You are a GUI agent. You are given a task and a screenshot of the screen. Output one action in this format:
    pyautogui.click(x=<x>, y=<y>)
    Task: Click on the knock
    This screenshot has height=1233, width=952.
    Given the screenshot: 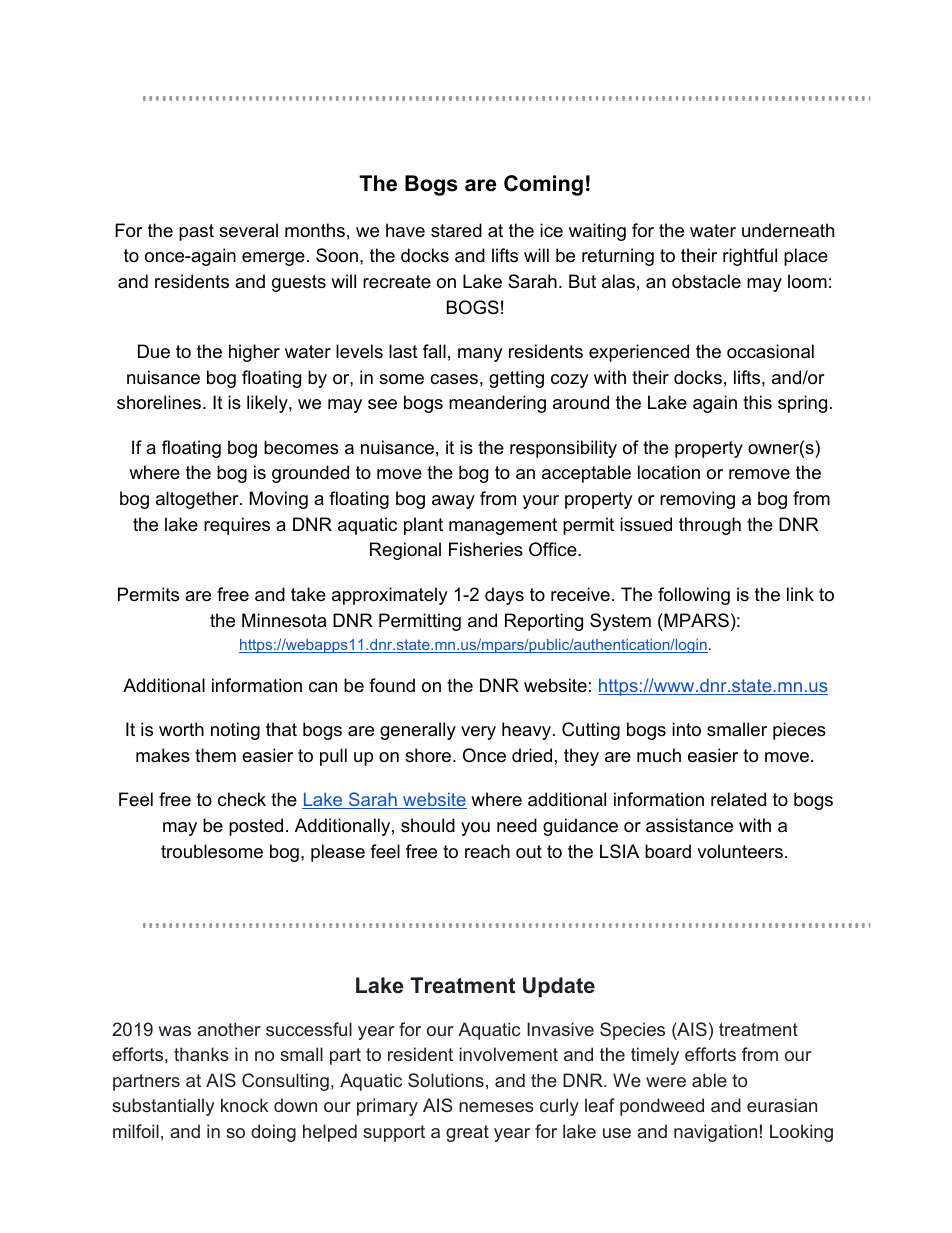 What is the action you would take?
    pyautogui.click(x=244, y=1105)
